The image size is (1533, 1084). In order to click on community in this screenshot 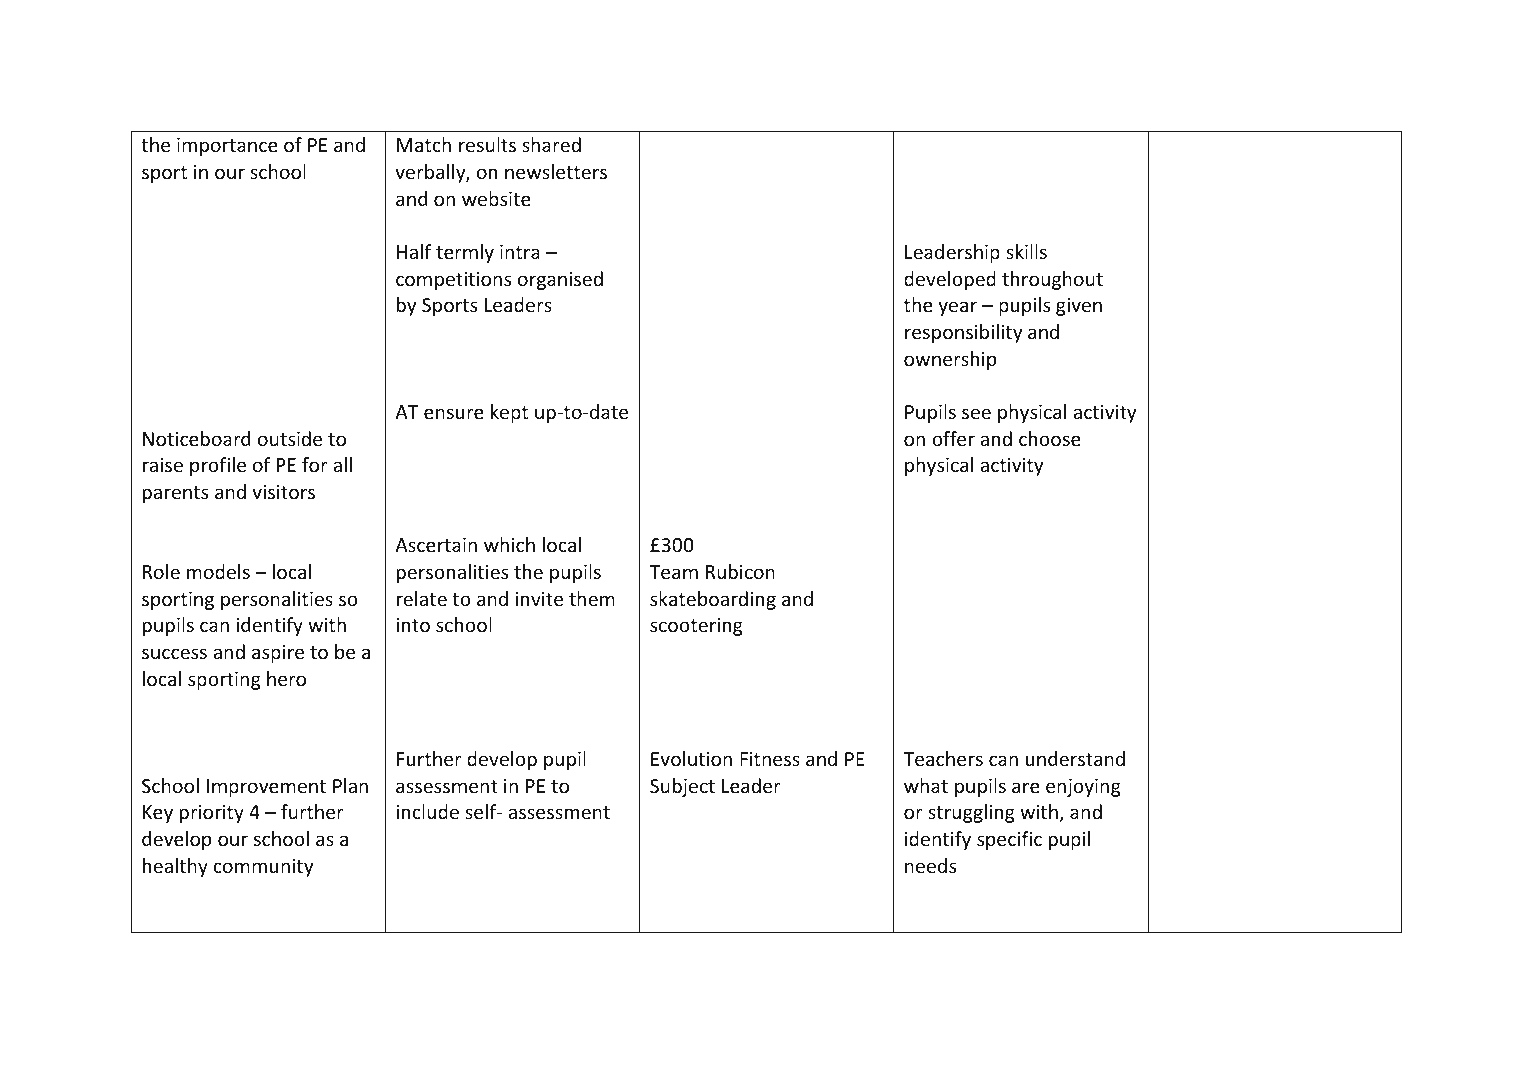, I will do `click(263, 868)`.
